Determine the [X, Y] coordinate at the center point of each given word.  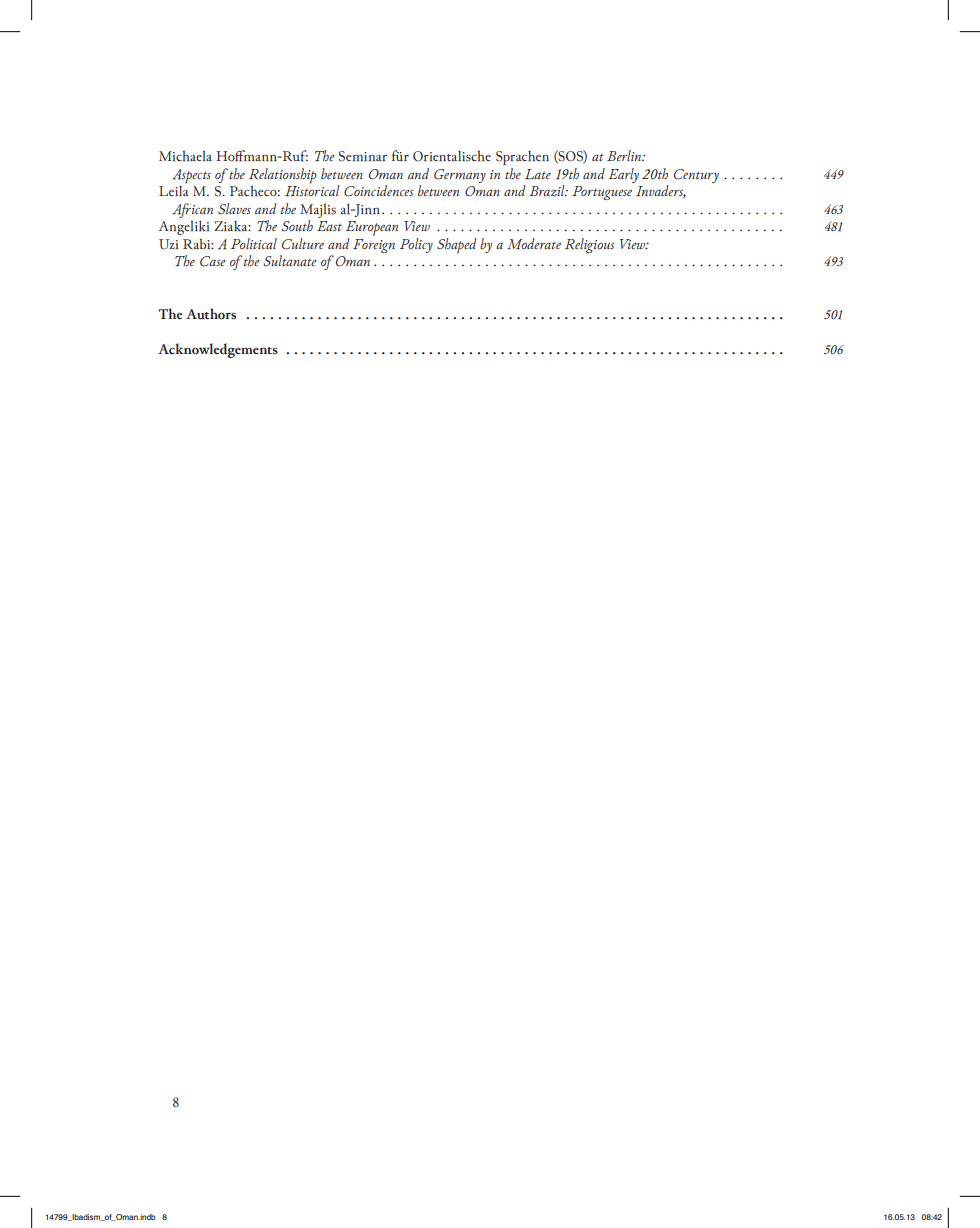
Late [538, 174]
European [372, 228]
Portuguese [602, 193]
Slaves [234, 209]
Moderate [534, 244]
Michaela [185, 156]
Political [254, 243]
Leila [174, 190]
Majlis [318, 210]
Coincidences [379, 191]
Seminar [363, 156]
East [329, 226]
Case [213, 261]
